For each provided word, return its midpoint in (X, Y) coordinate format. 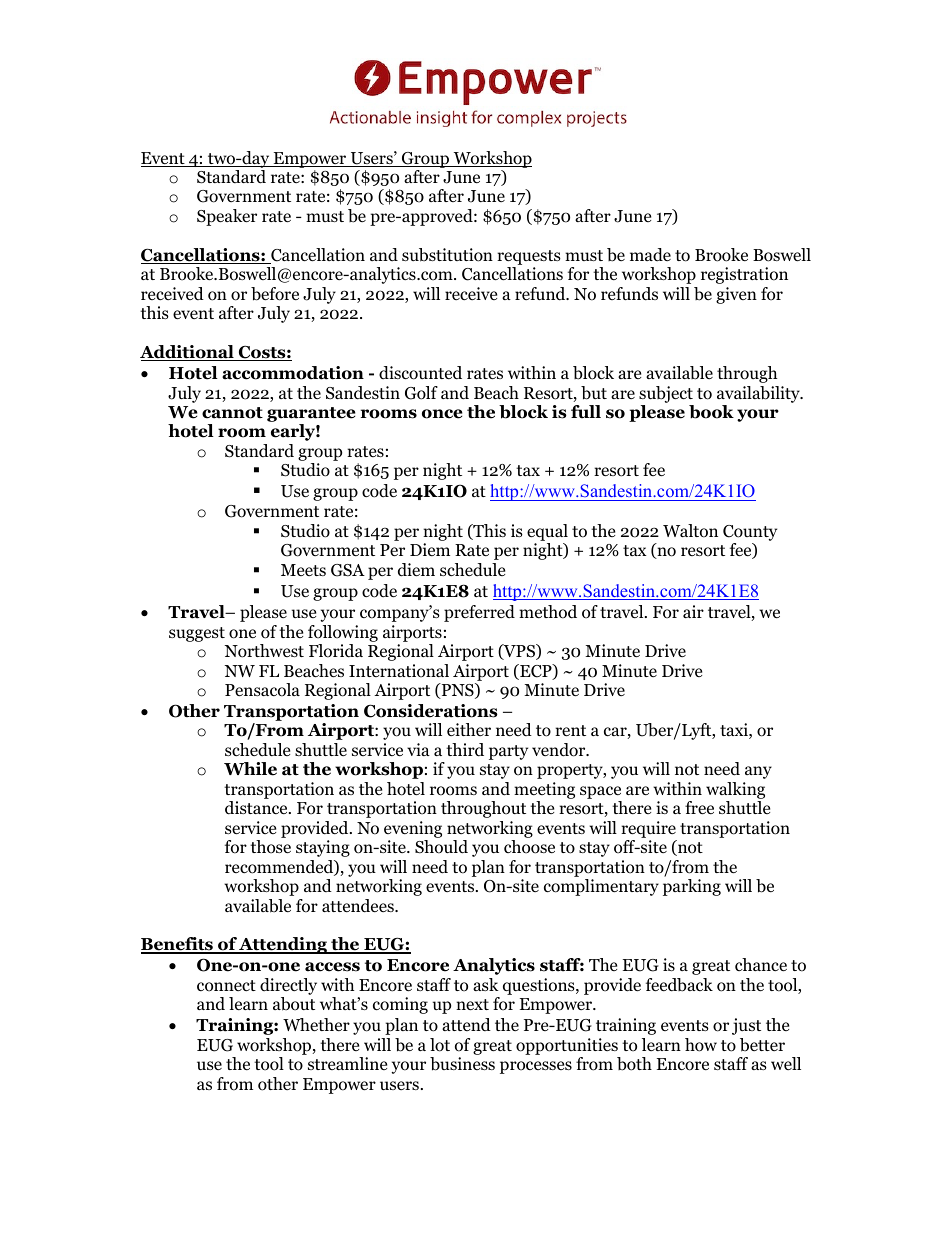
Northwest (264, 651)
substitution (447, 255)
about (294, 1004)
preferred (479, 613)
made (650, 255)
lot (440, 1045)
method (548, 612)
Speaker (227, 217)
